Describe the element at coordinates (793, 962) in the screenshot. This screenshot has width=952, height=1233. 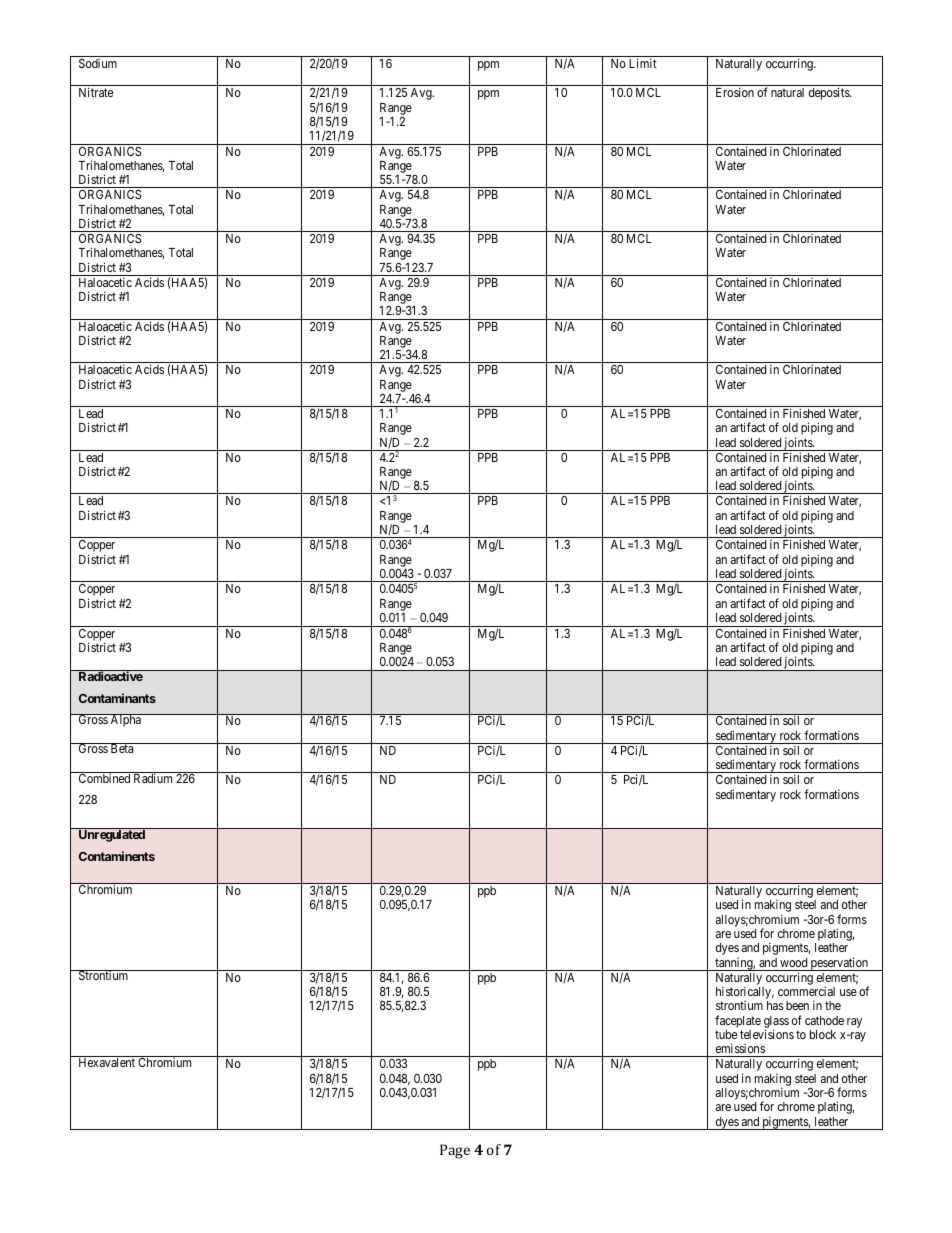
I see `wood` at that location.
